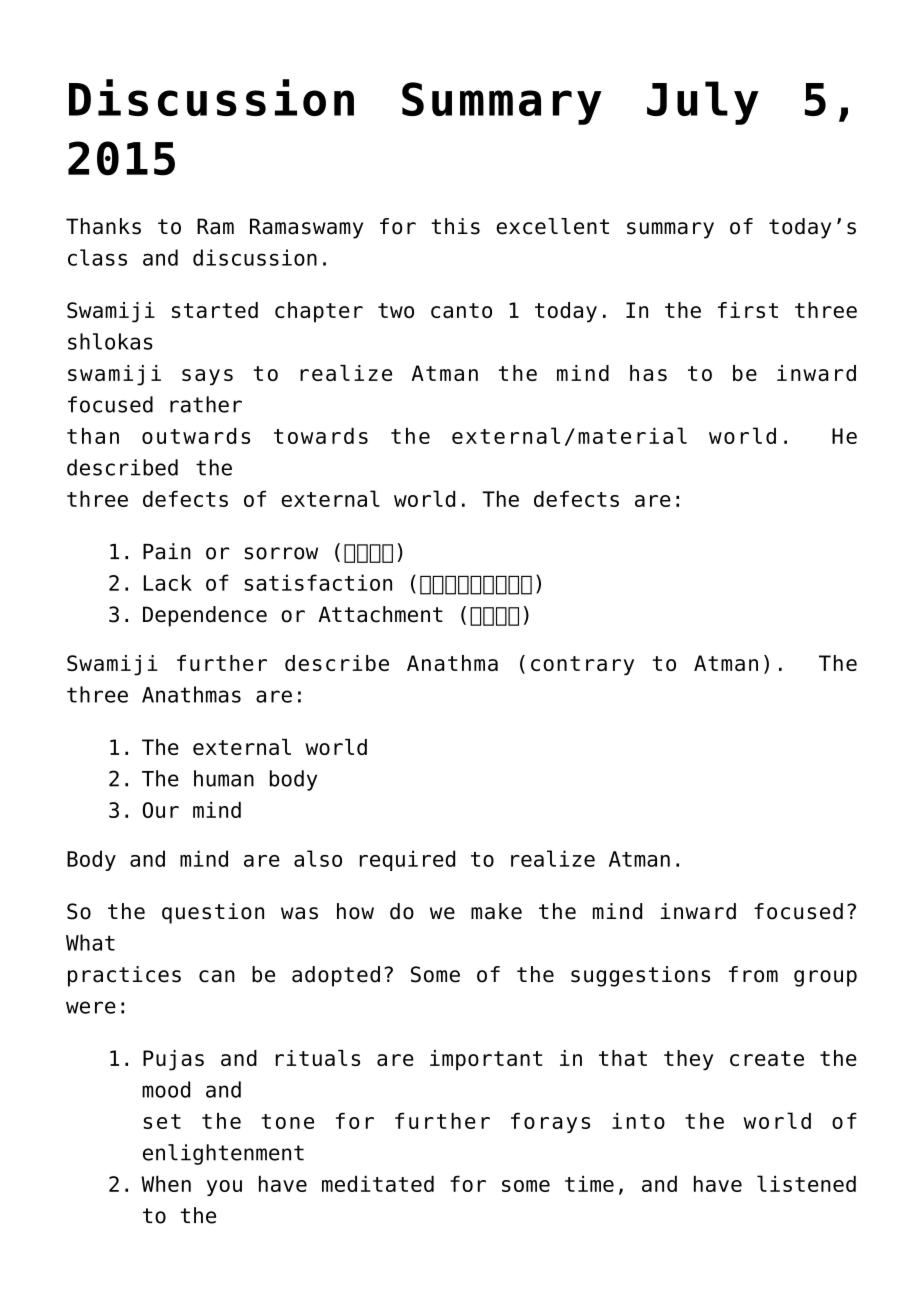 The image size is (924, 1308). What do you see at coordinates (496, 911) in the document?
I see `make` at bounding box center [496, 911].
